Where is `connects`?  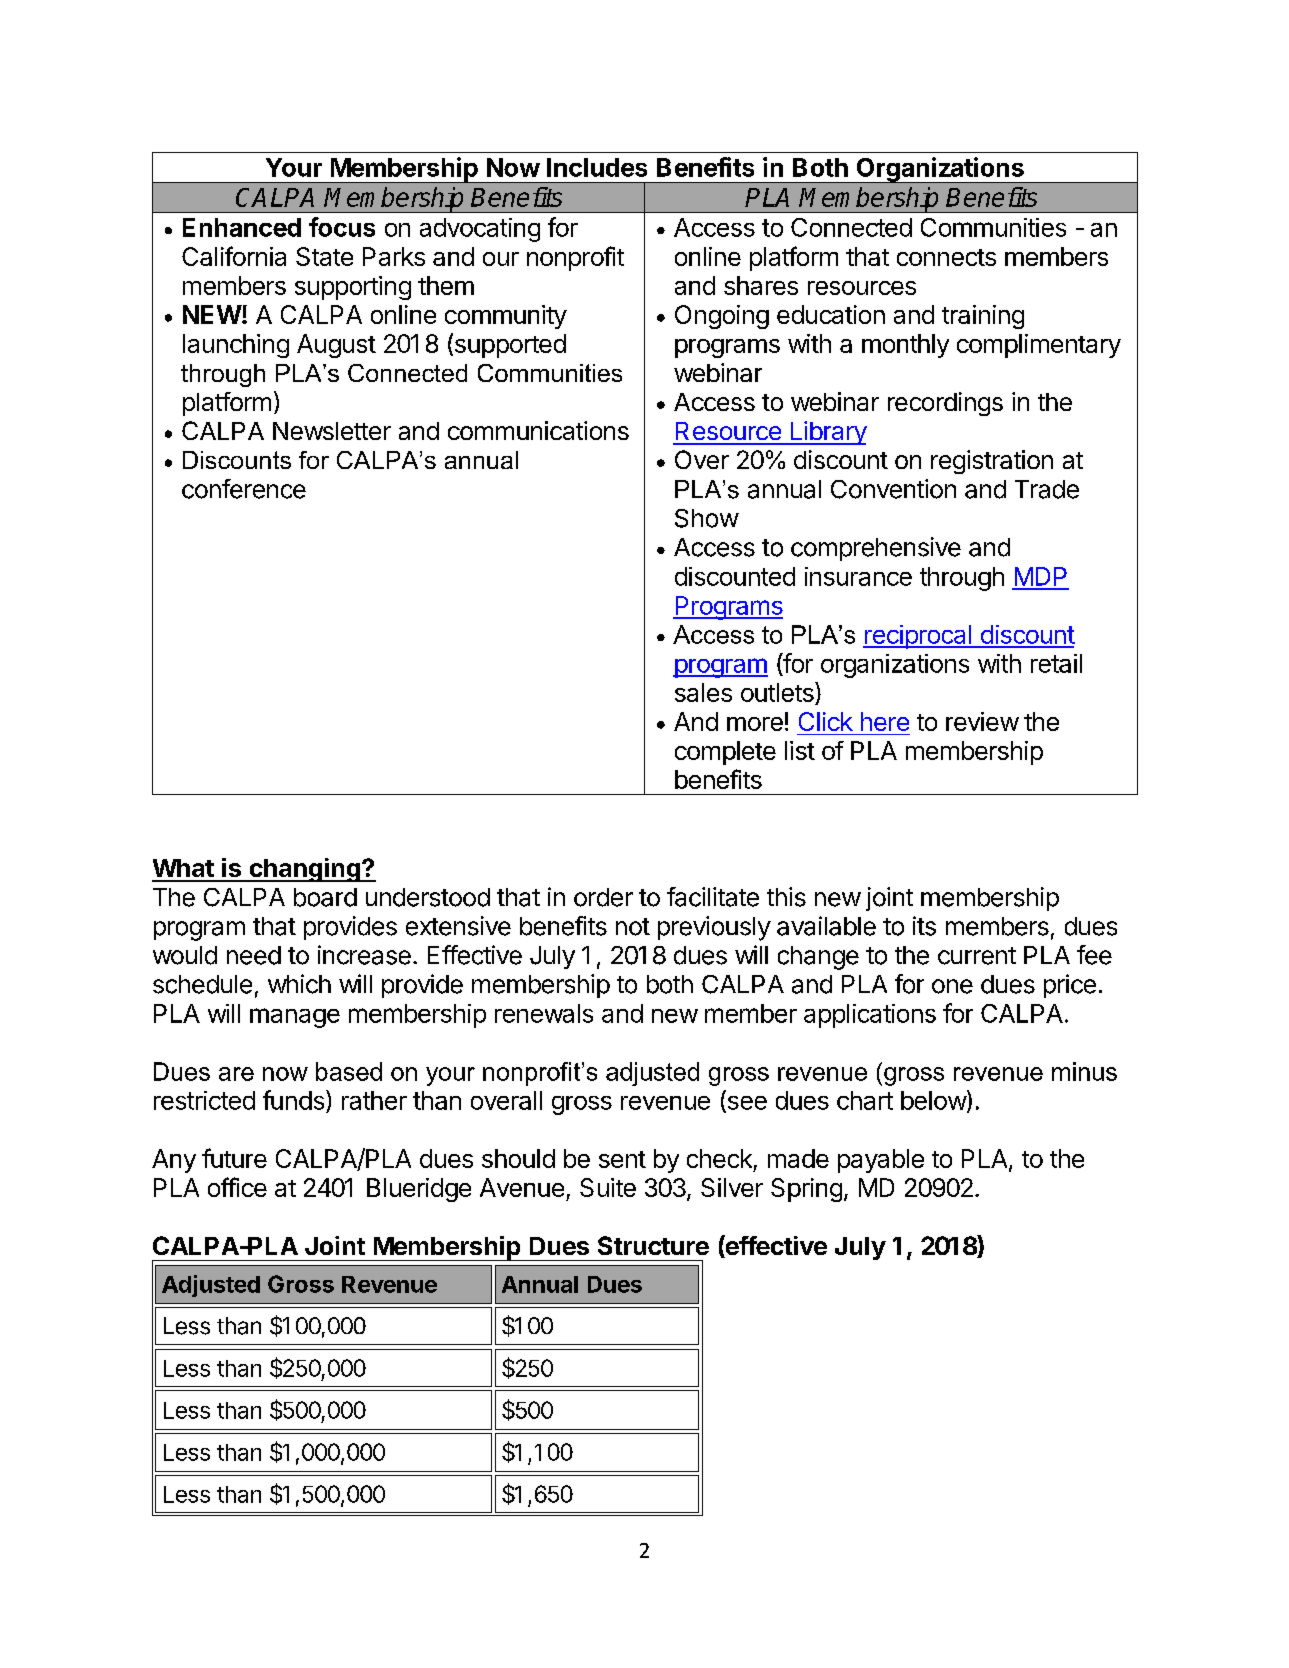 connects is located at coordinates (946, 257).
